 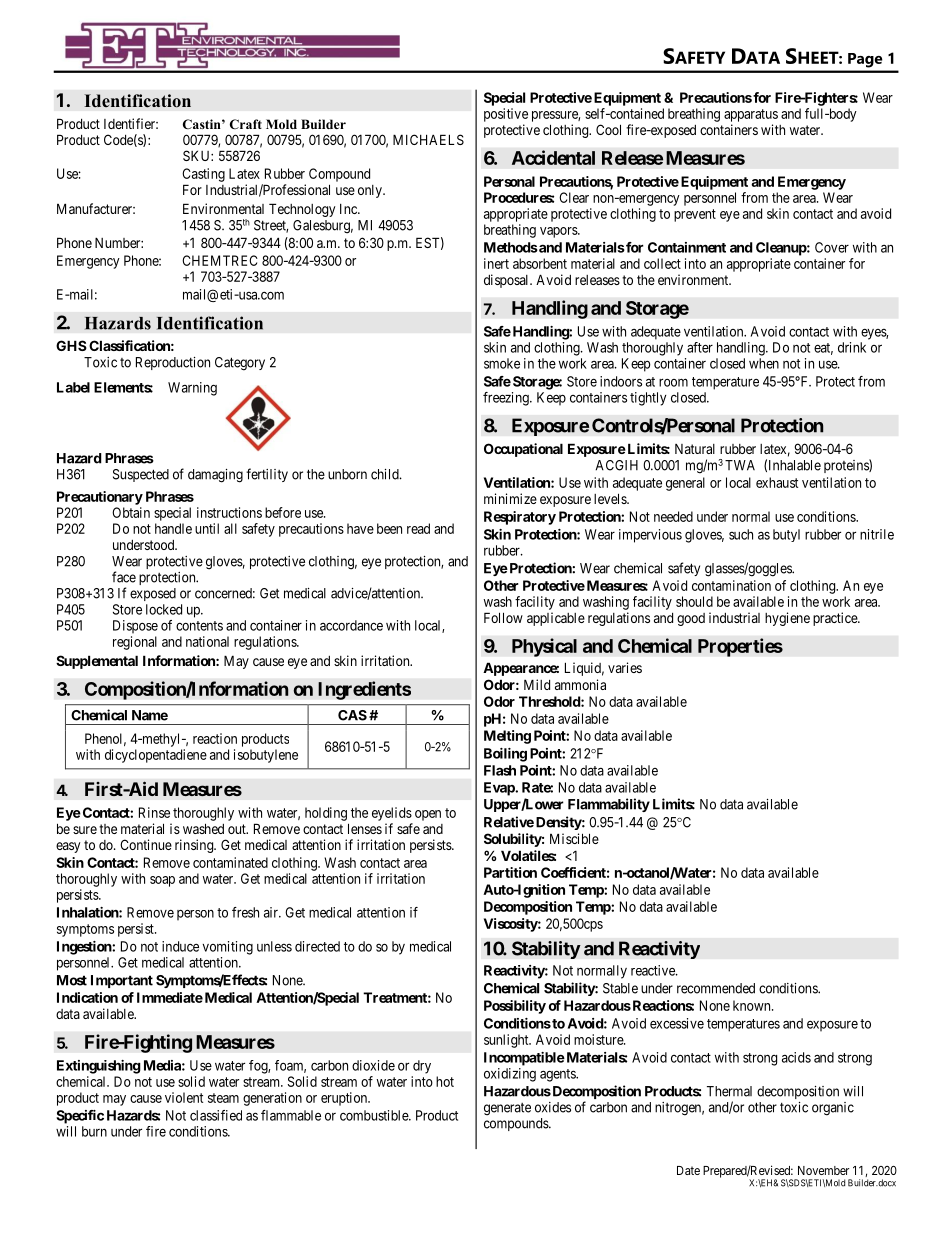 What do you see at coordinates (428, 139) in the screenshot?
I see `MICHAELS` at bounding box center [428, 139].
